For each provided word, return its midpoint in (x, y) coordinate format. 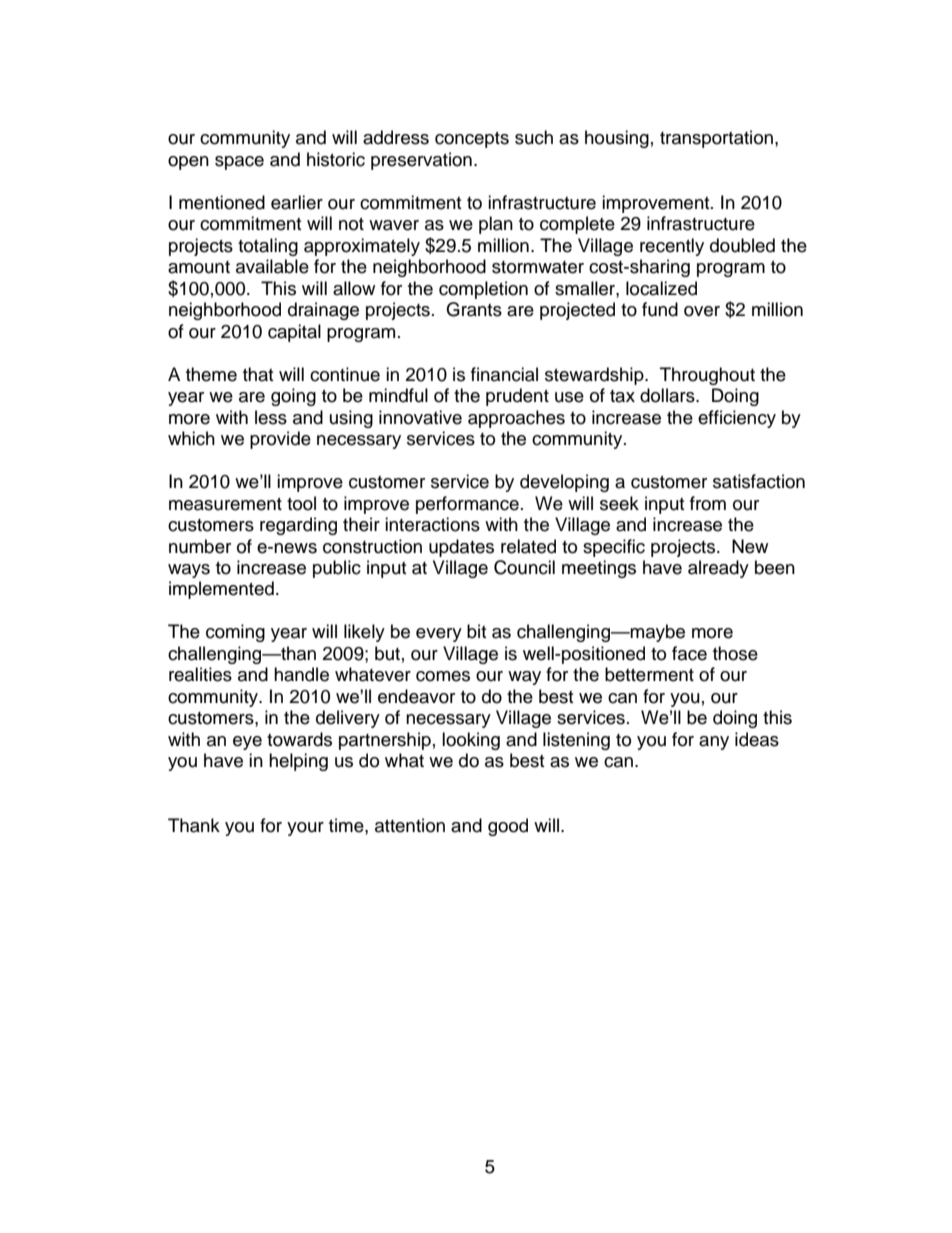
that (258, 374)
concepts (472, 140)
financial (504, 374)
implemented (221, 590)
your (305, 829)
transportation (716, 139)
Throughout (707, 376)
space (239, 163)
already (718, 569)
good (508, 827)
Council (524, 567)
